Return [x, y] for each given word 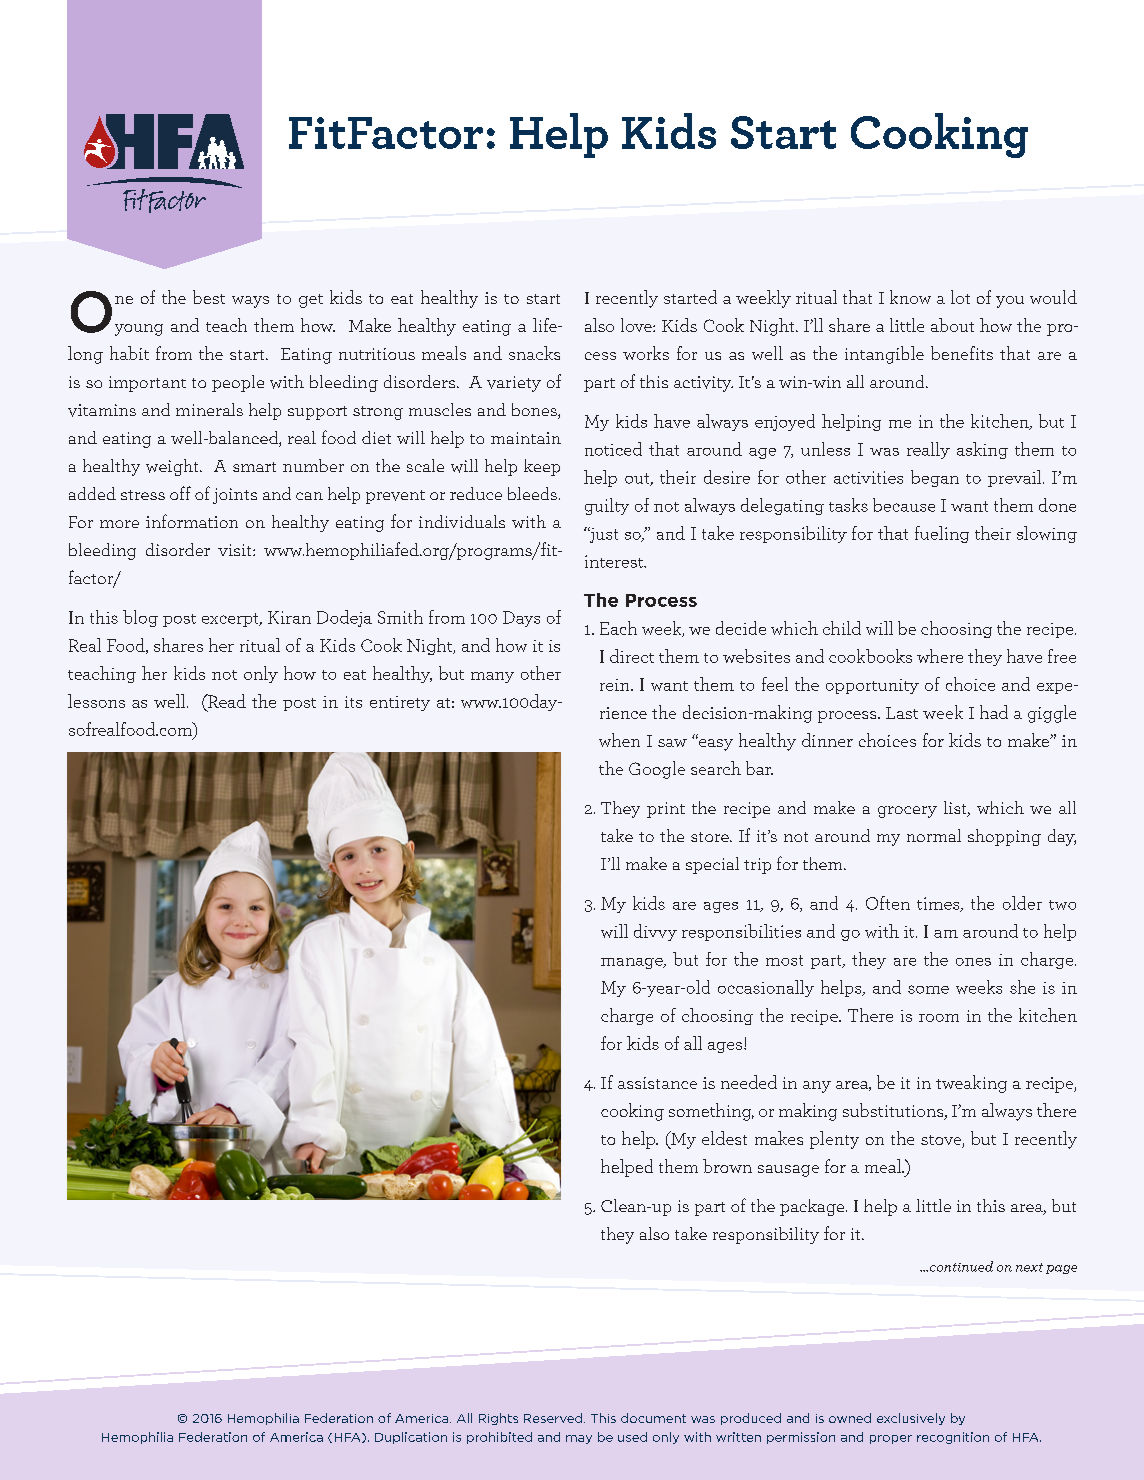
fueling [942, 534]
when [619, 740]
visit [236, 550]
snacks [534, 353]
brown [727, 1166]
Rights [498, 1419]
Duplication [411, 1438]
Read [226, 701]
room [939, 1018]
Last [902, 713]
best [209, 297]
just [603, 535]
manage [633, 963]
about [952, 325]
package [813, 1207]
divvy [655, 932]
